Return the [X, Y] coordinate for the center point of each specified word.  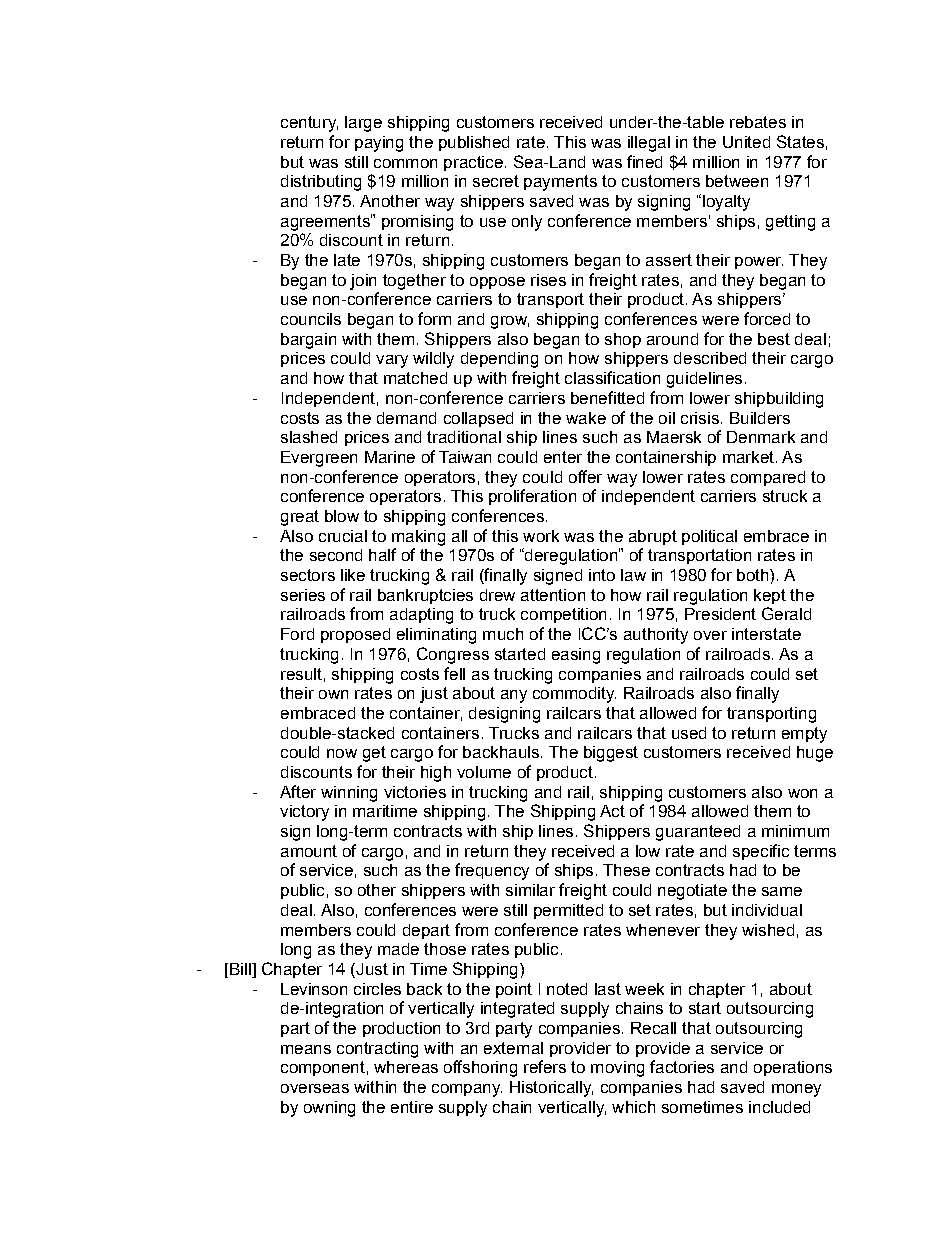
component [323, 1068]
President [720, 614]
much [503, 634]
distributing [321, 183]
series [303, 595]
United [746, 142]
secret [496, 181]
